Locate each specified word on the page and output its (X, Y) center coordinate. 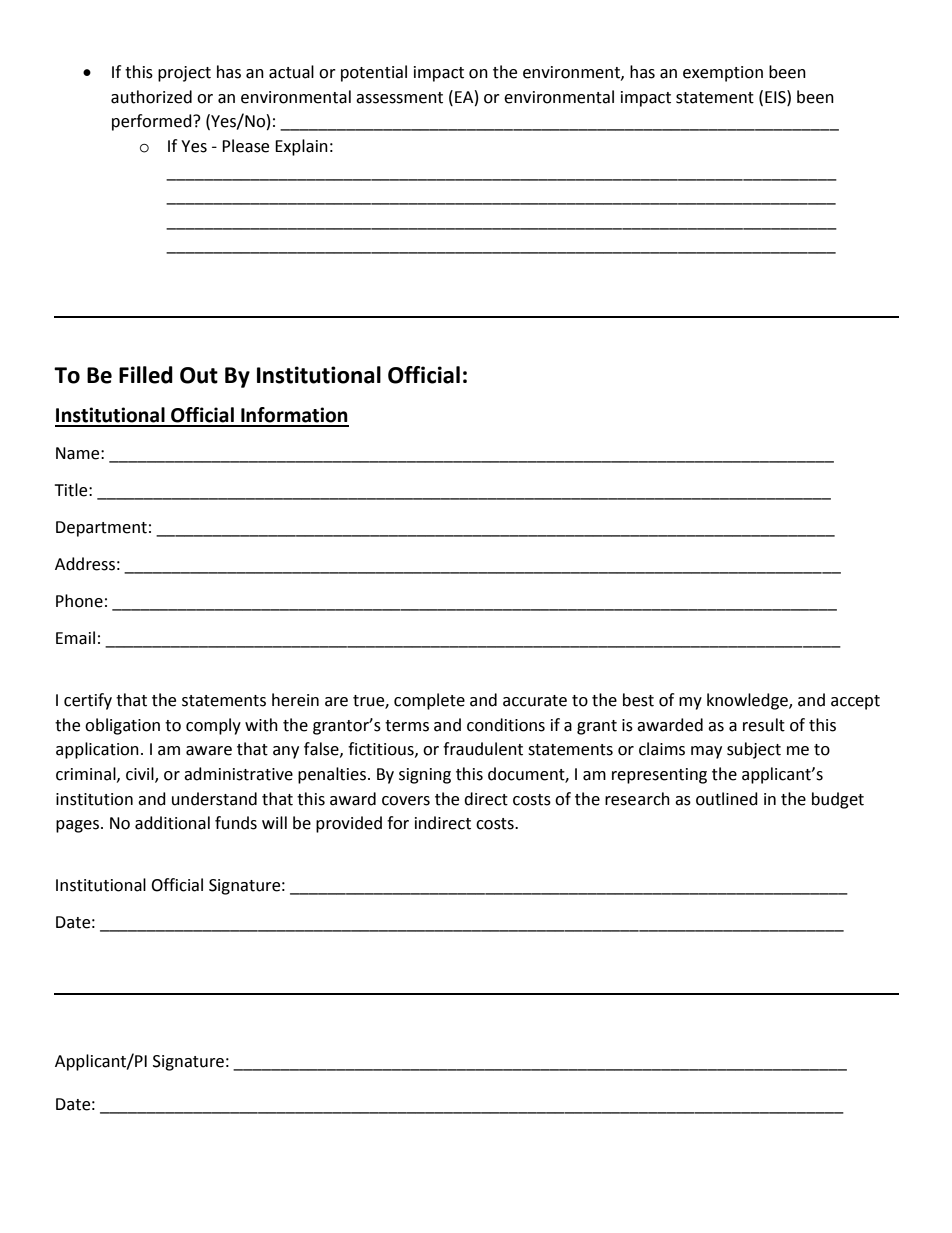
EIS (776, 97)
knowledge (748, 701)
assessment (399, 98)
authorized (151, 97)
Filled (146, 375)
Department (101, 529)
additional (172, 823)
